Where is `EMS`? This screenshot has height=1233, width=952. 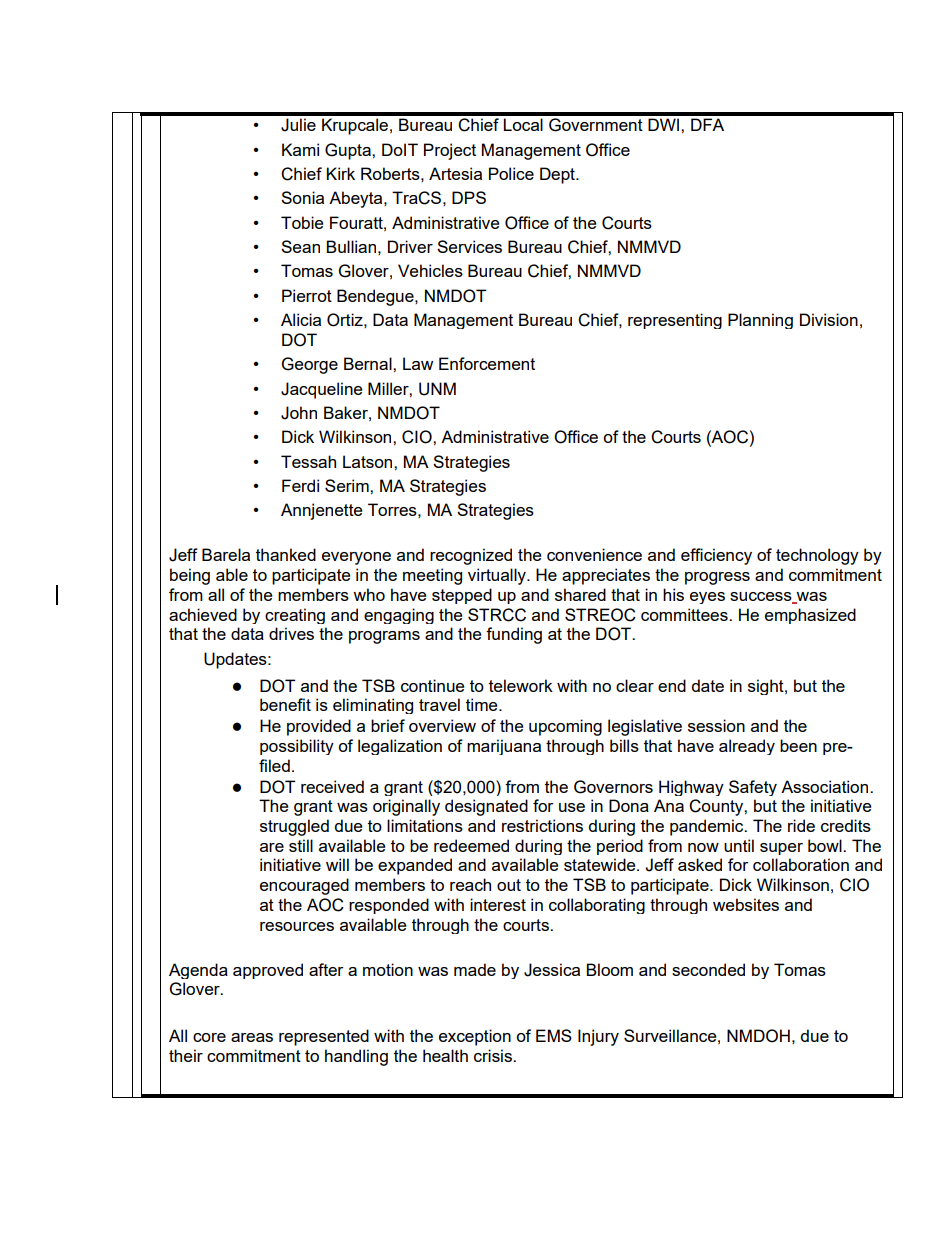 EMS is located at coordinates (554, 1035).
